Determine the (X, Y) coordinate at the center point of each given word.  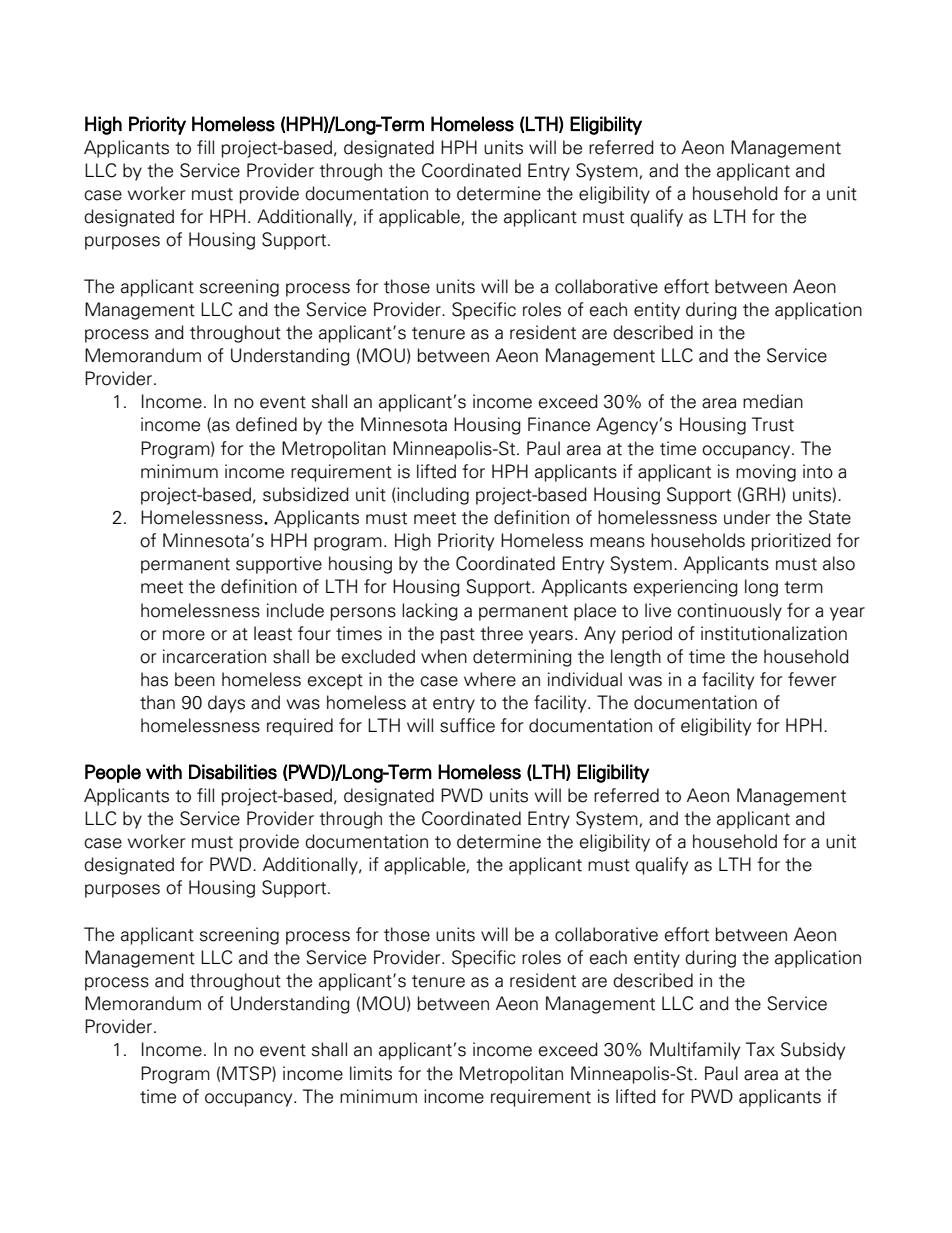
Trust (773, 424)
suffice (467, 725)
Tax (760, 1049)
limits (371, 1073)
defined (266, 424)
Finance (559, 424)
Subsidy (813, 1051)
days (226, 704)
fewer (812, 679)
